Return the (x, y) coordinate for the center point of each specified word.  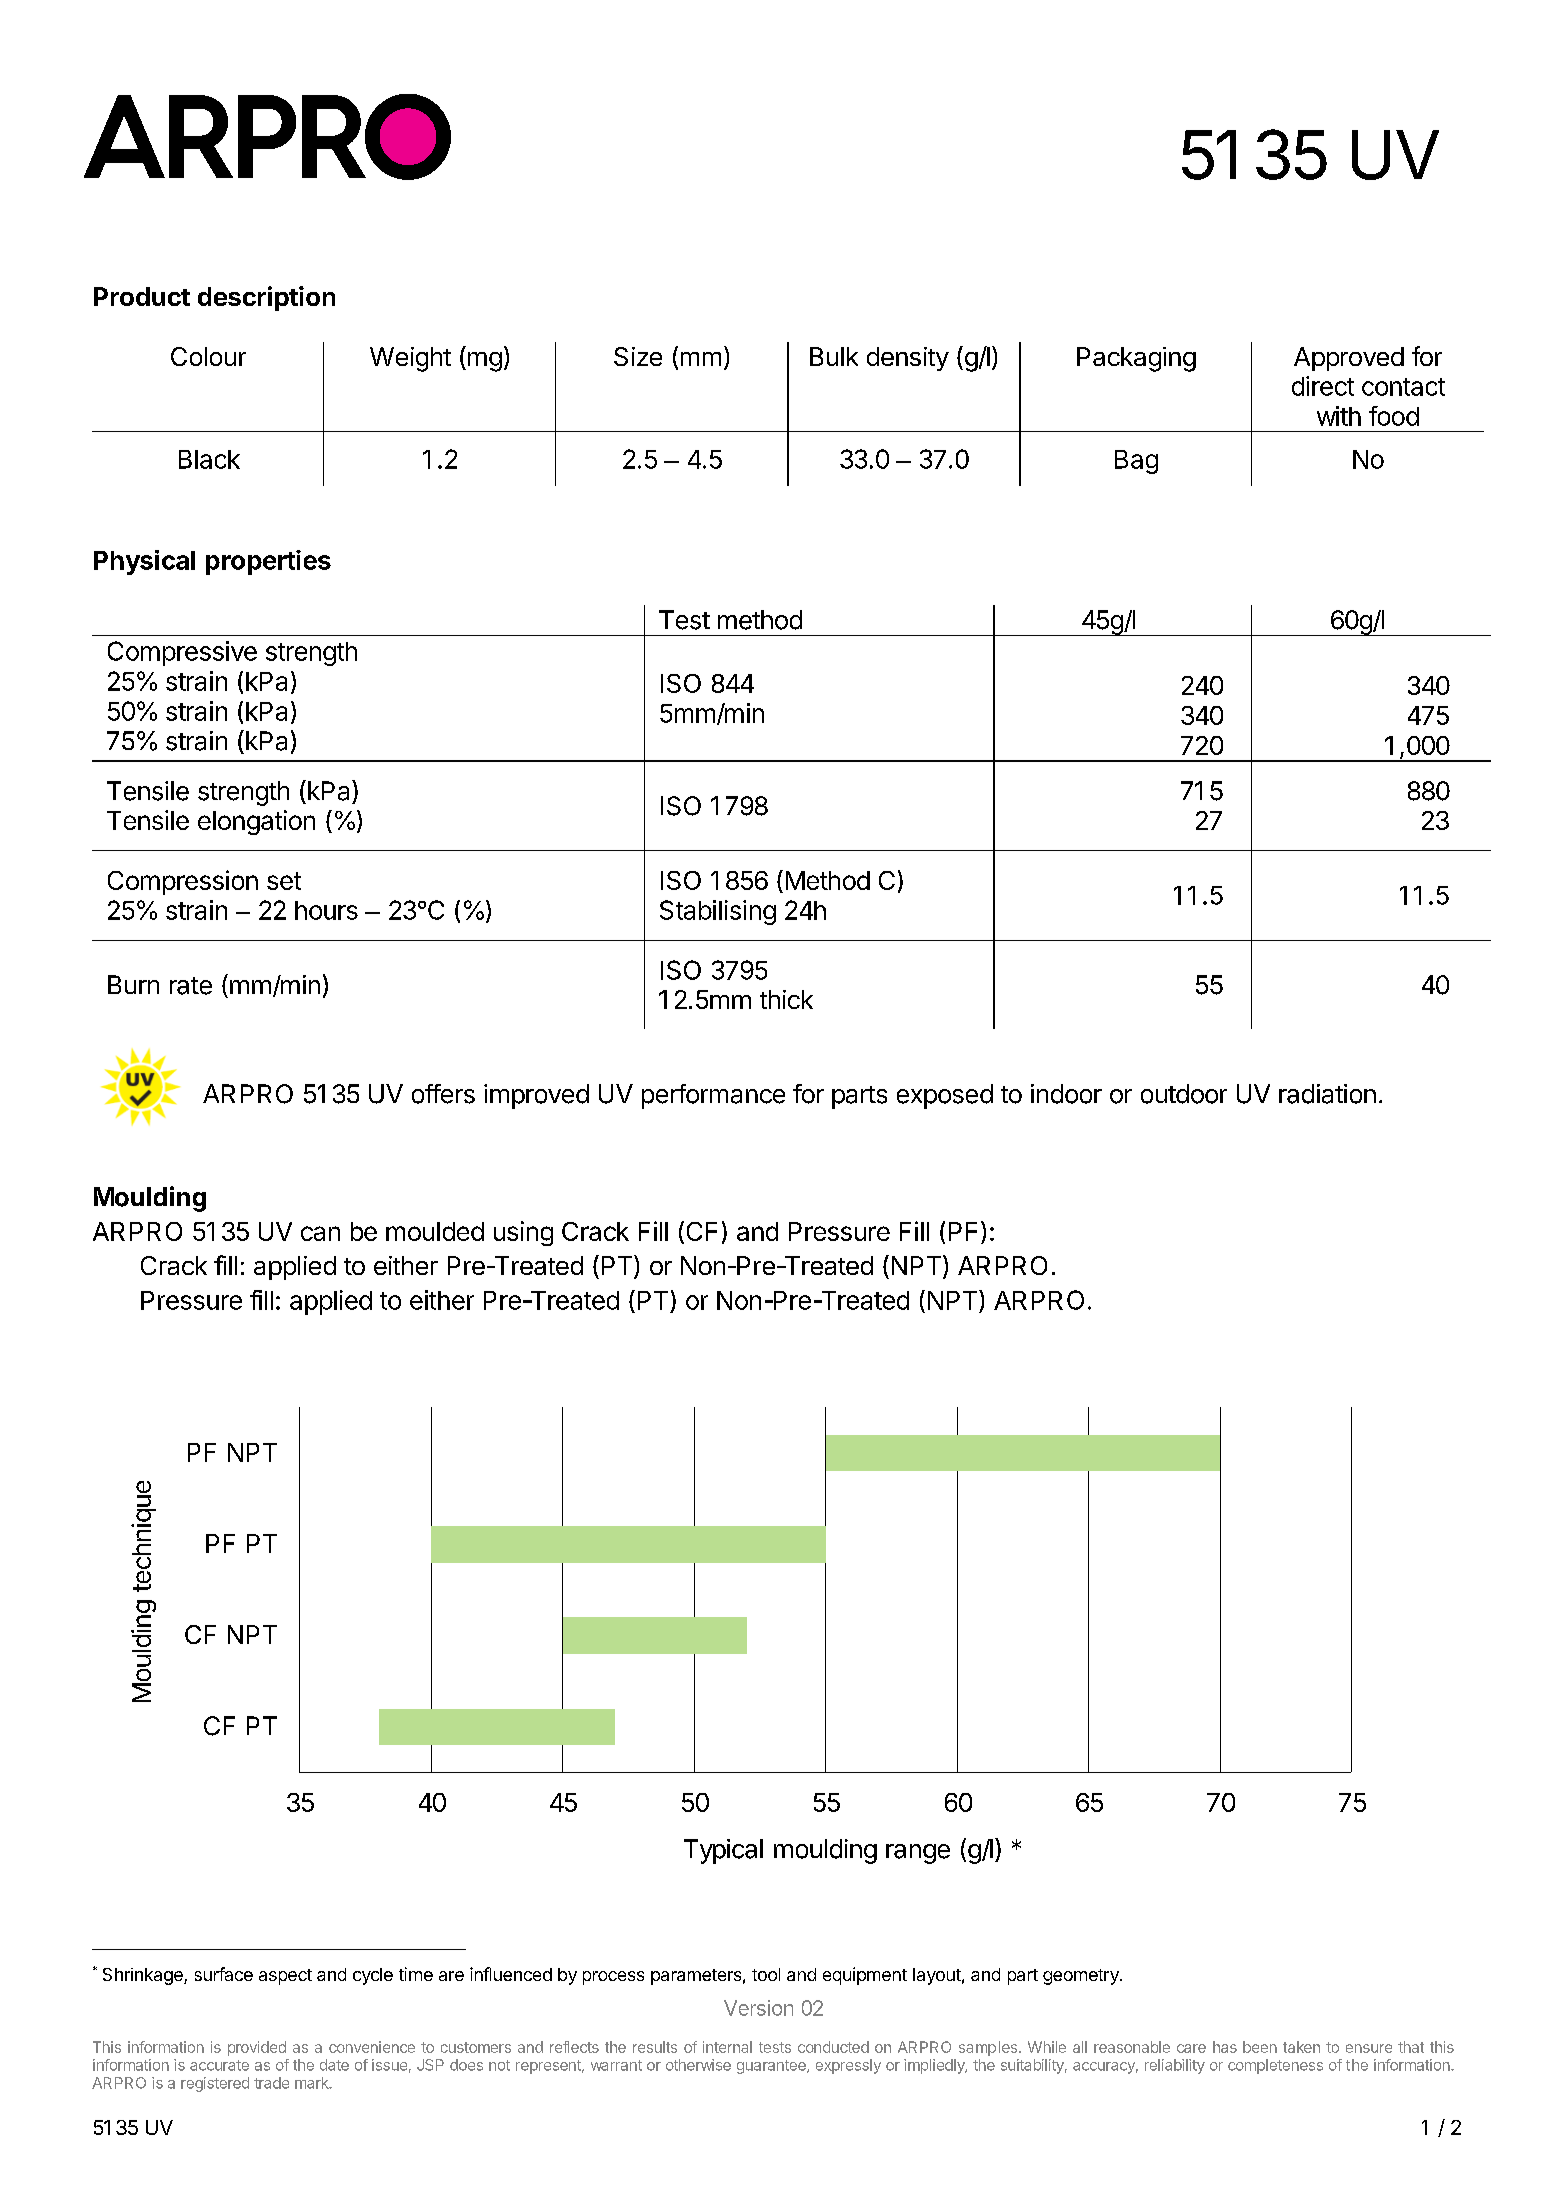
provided (257, 2048)
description (266, 298)
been (1260, 2047)
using (523, 1233)
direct (1323, 386)
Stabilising (718, 912)
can (320, 1233)
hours (326, 910)
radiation (1327, 1094)
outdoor (1184, 1094)
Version (758, 2008)
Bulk (834, 356)
